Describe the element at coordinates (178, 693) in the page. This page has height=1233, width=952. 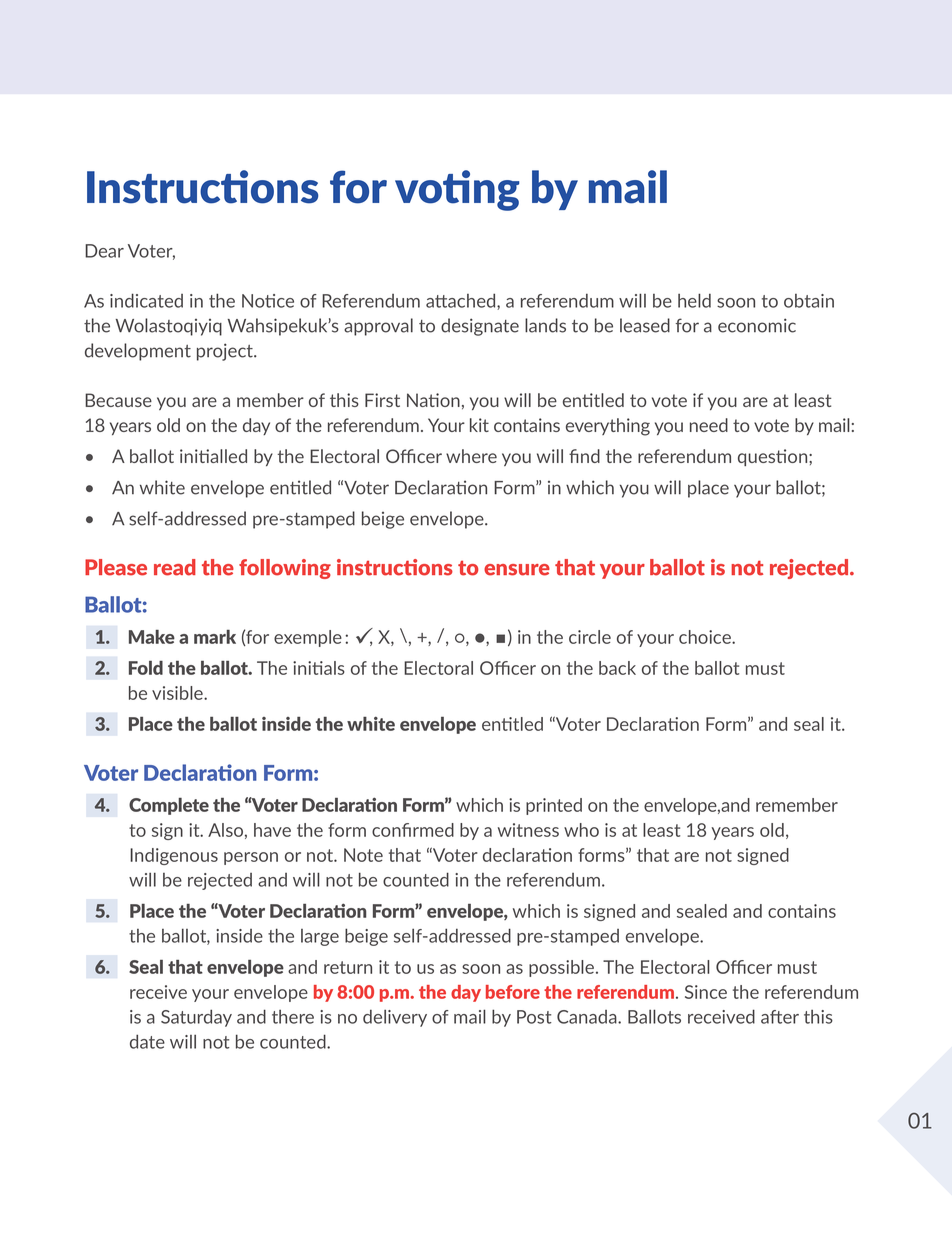
I see `visible` at that location.
